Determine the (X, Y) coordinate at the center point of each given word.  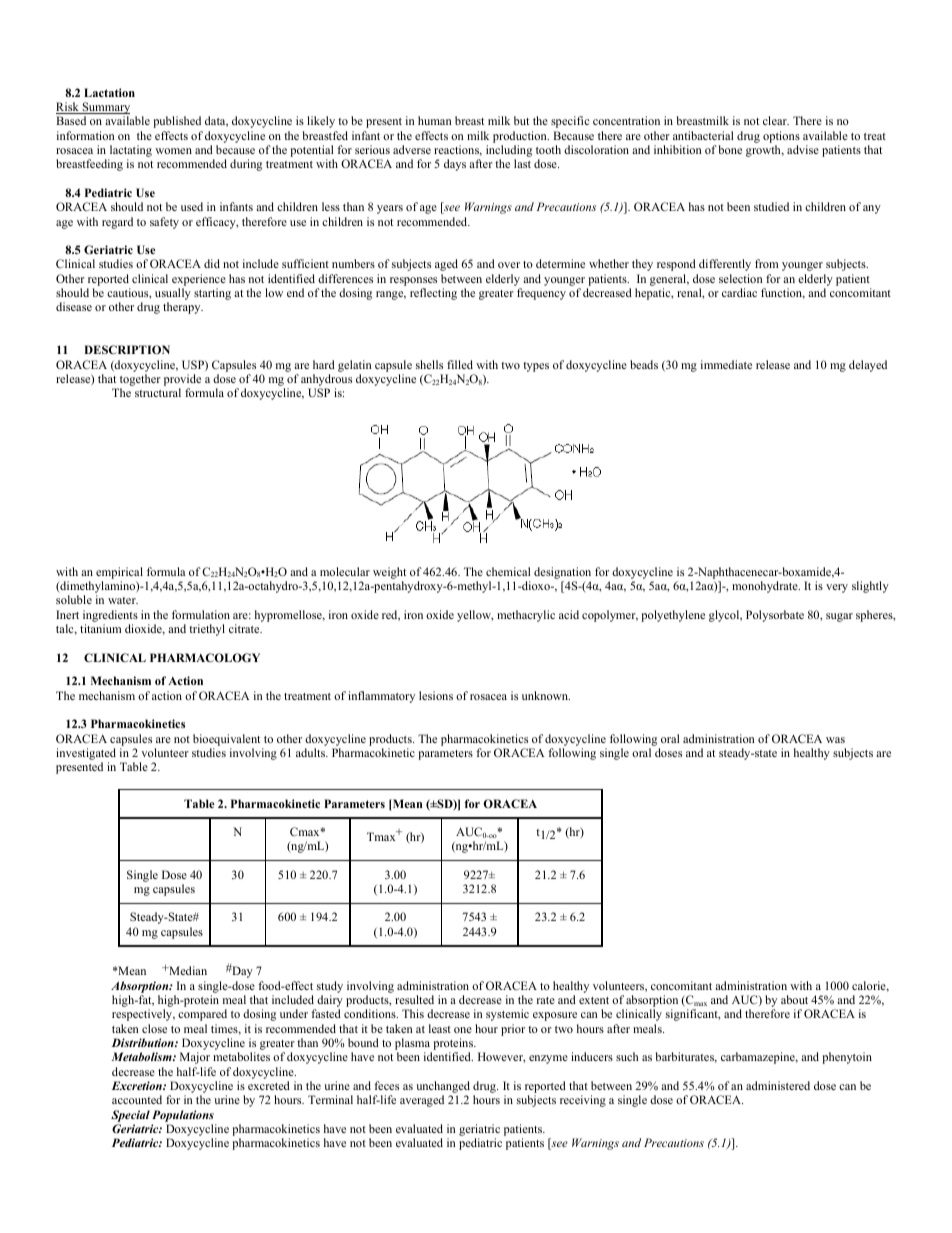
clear (776, 120)
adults (312, 752)
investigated (86, 755)
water (123, 600)
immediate (726, 364)
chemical (508, 571)
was (835, 740)
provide (182, 381)
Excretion (138, 1085)
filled (460, 364)
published (177, 122)
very (837, 588)
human (435, 120)
